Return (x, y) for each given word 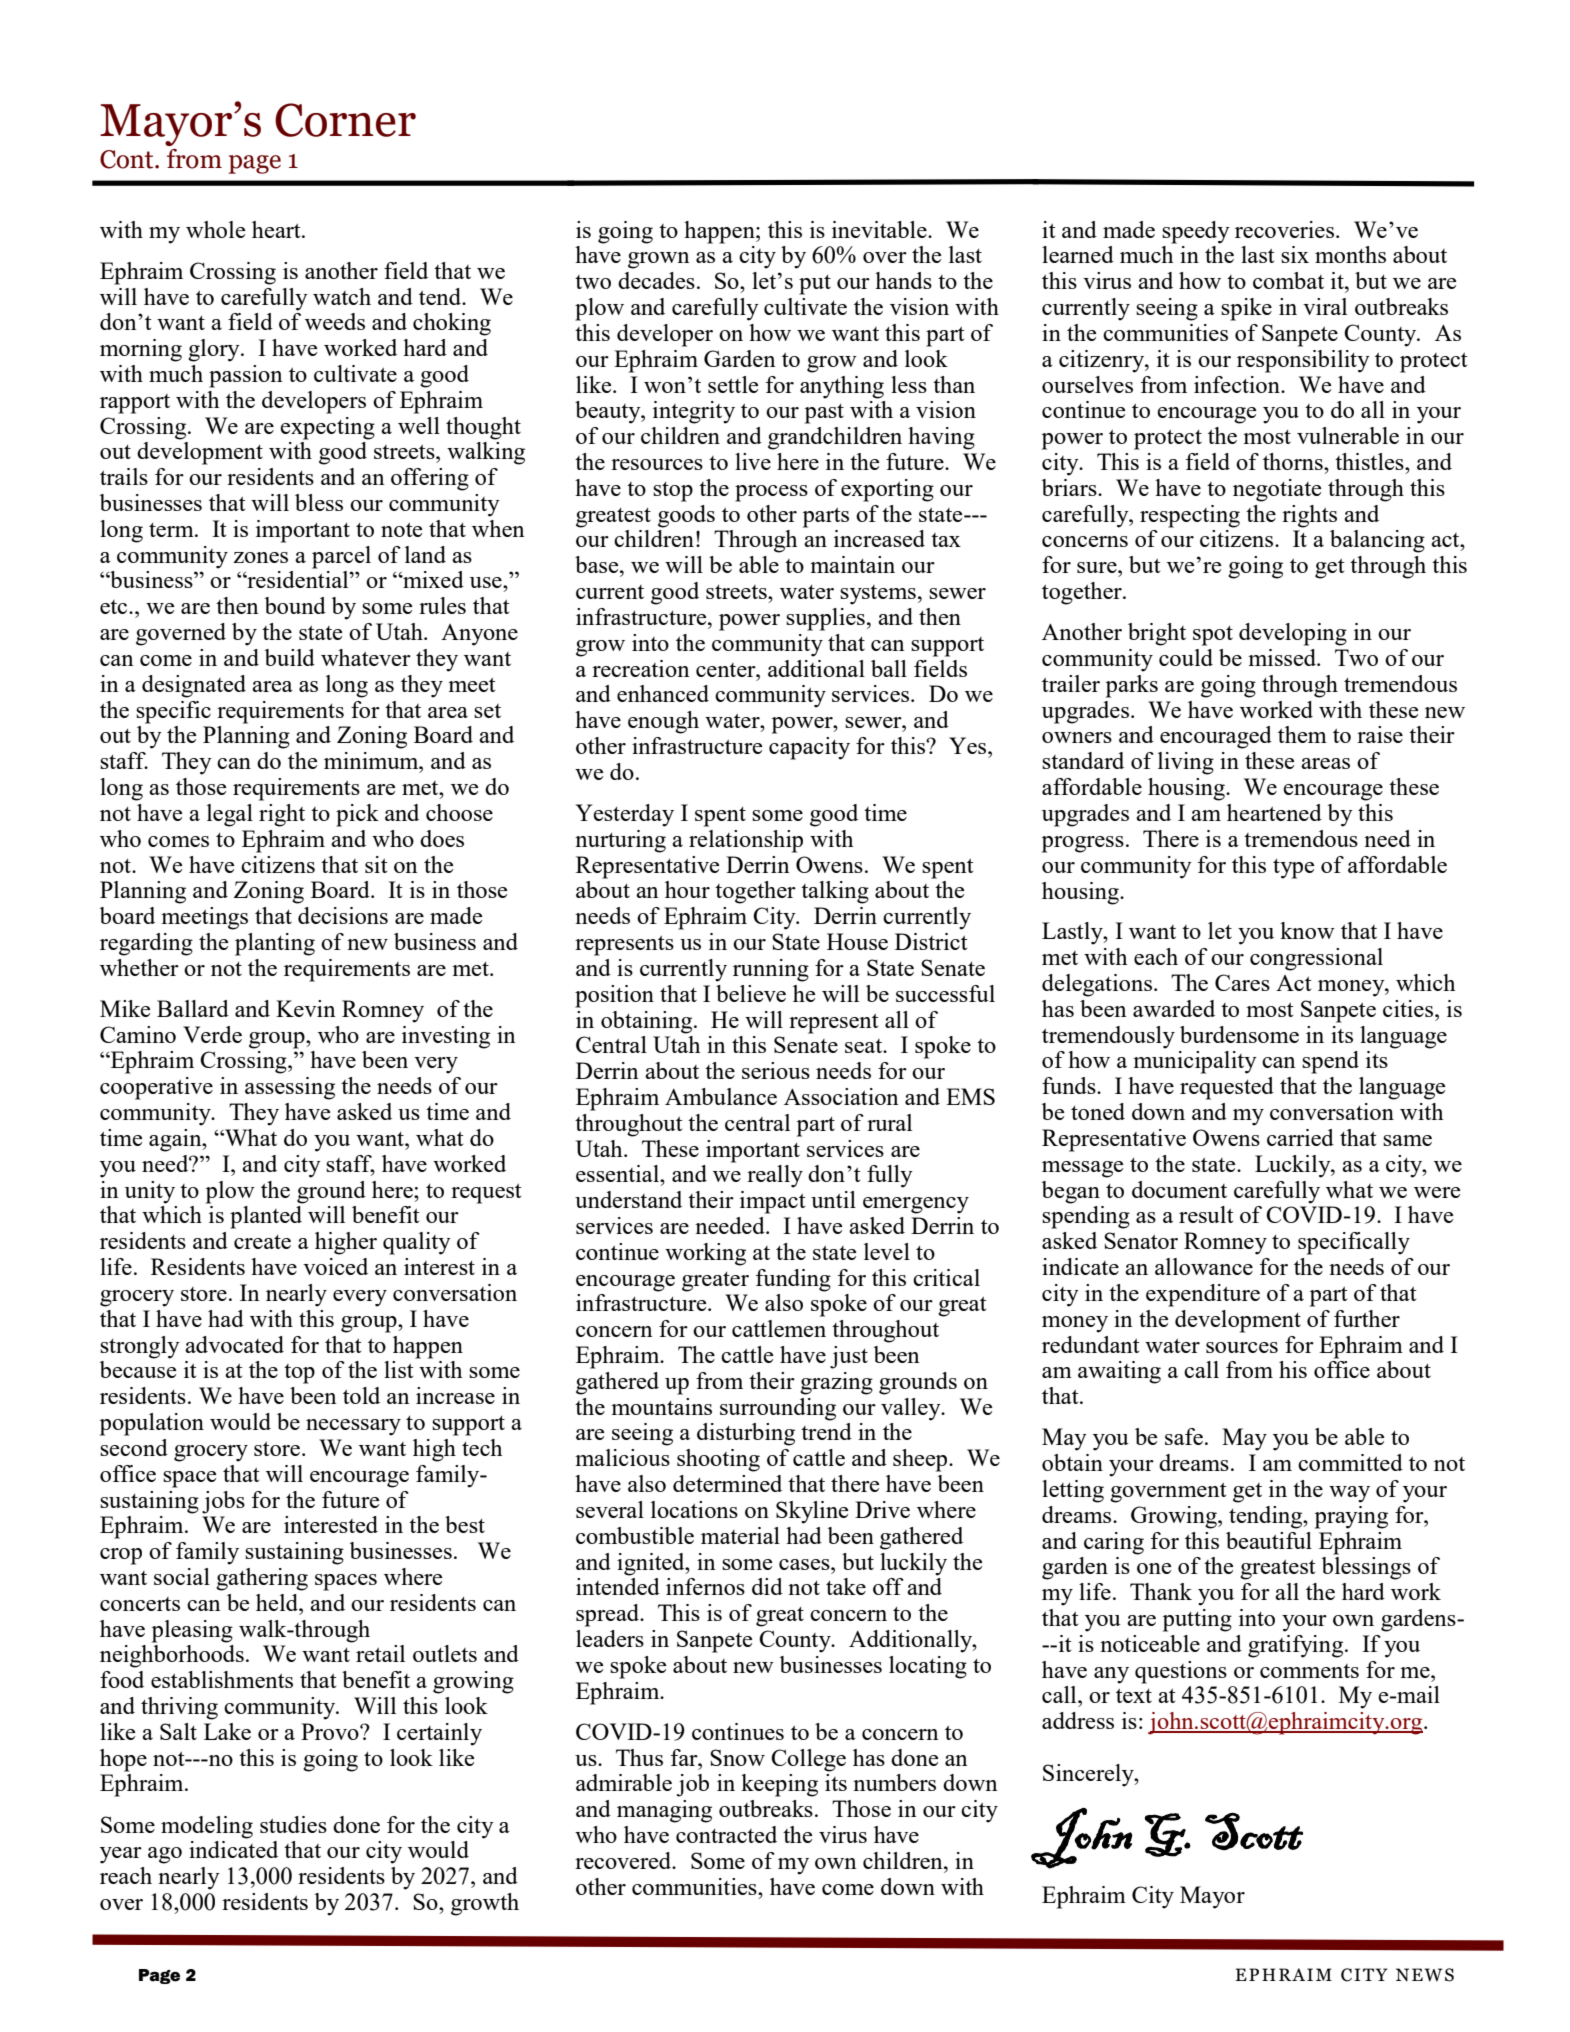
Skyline (812, 1512)
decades (656, 280)
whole (215, 229)
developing (1293, 634)
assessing (290, 1088)
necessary (353, 1427)
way (1349, 1494)
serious (776, 1070)
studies (293, 1824)
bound (295, 605)
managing (664, 1811)
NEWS (1425, 1975)
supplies (825, 619)
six (1295, 254)
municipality (1195, 1062)
